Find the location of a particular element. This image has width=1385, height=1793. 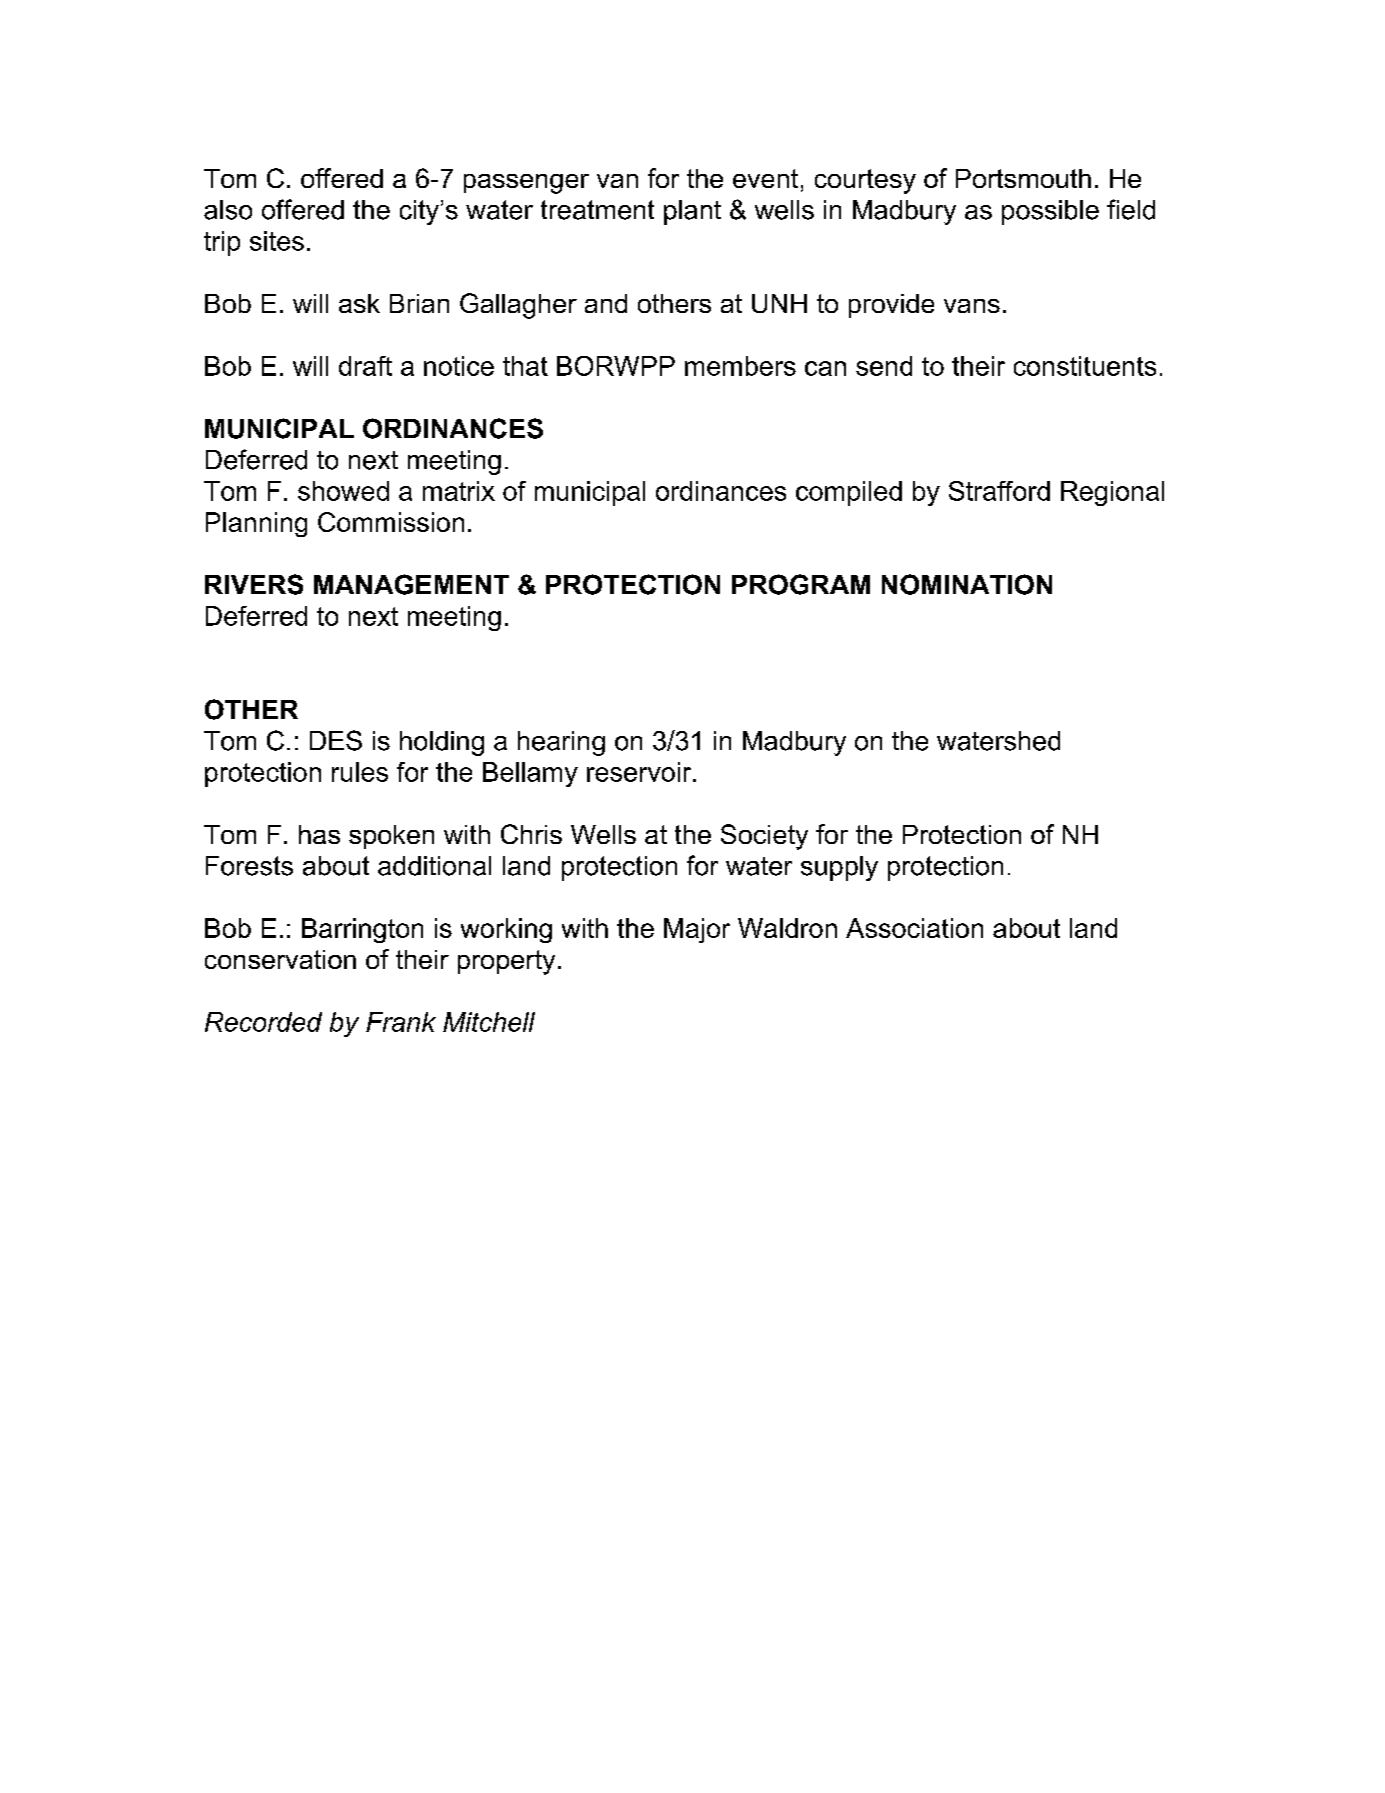

members is located at coordinates (740, 366).
